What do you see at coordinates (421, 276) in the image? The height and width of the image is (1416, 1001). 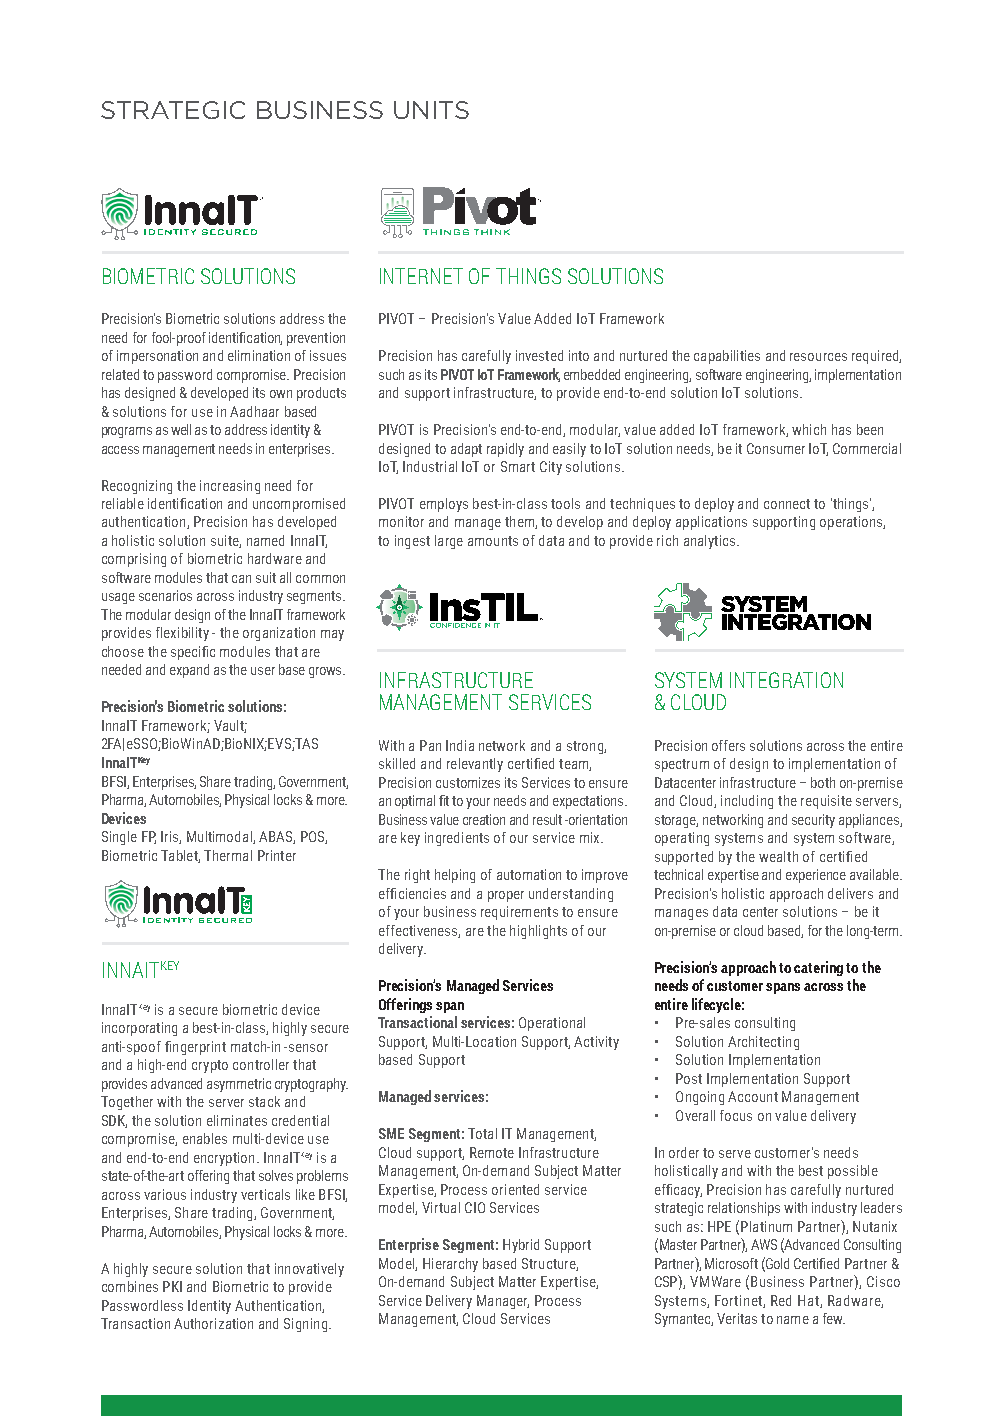 I see `INTERNET` at bounding box center [421, 276].
